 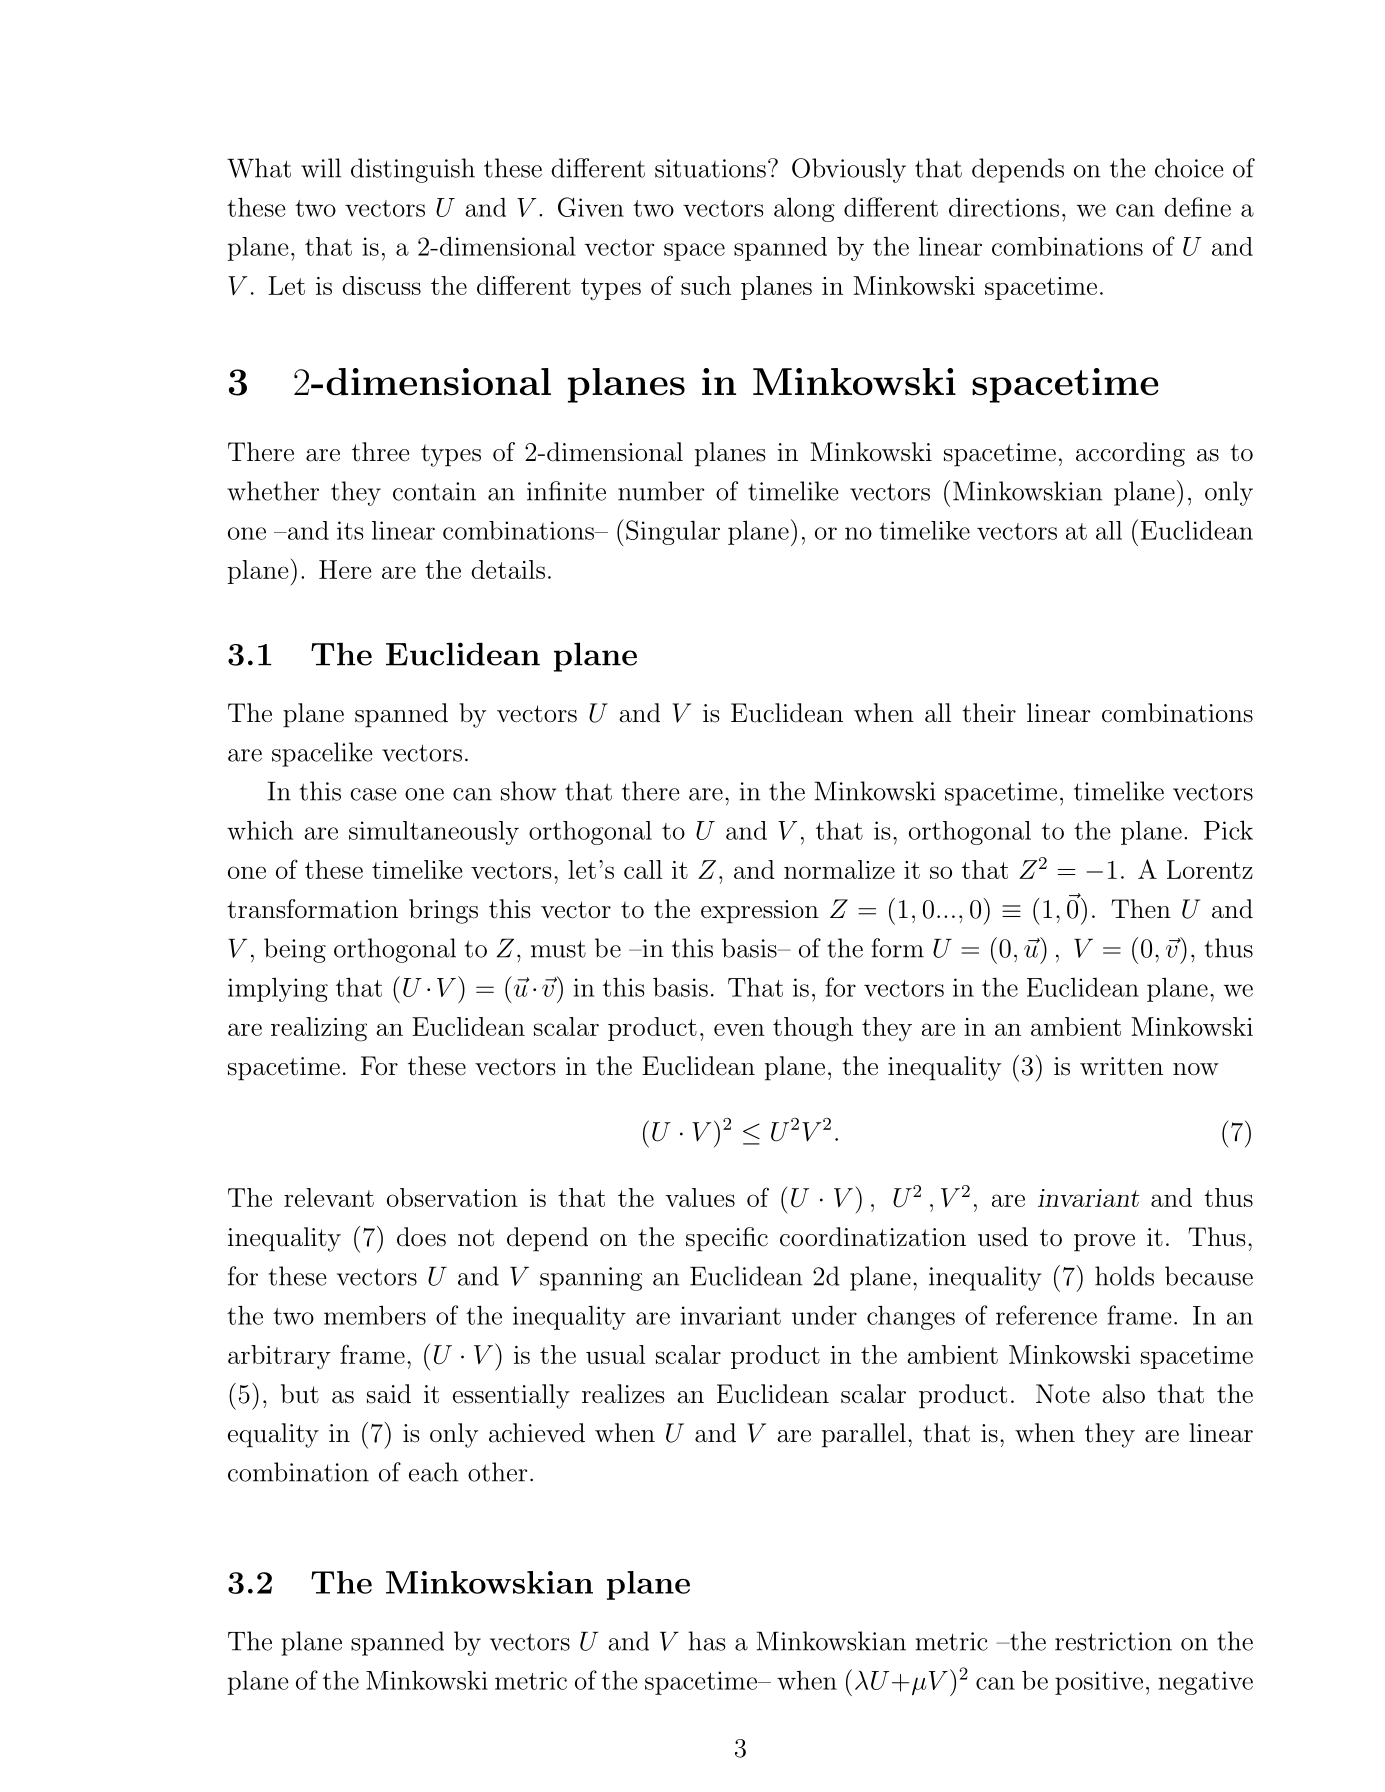 I want to click on has, so click(x=706, y=1641).
